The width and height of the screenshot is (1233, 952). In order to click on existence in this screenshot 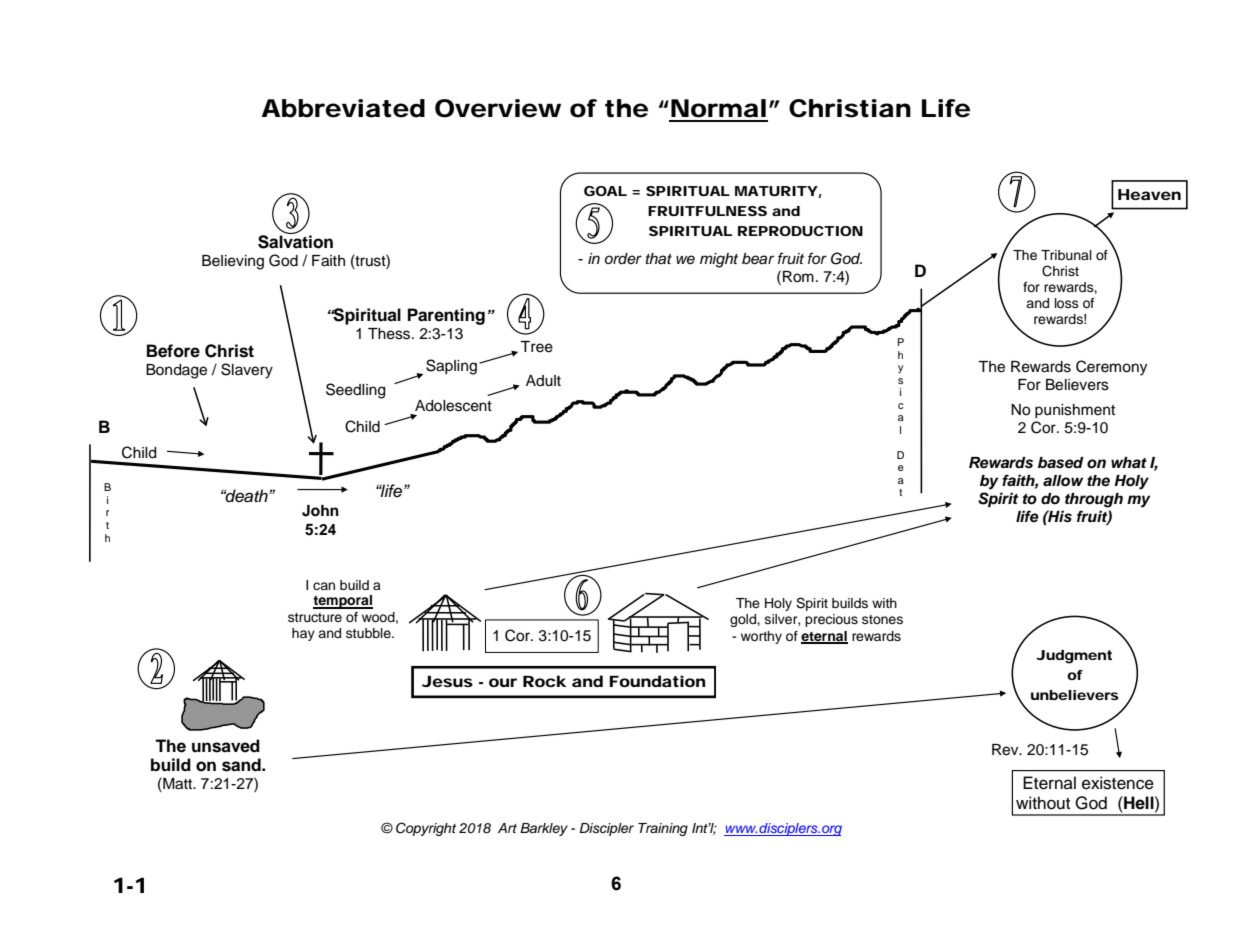, I will do `click(1118, 783)`.
